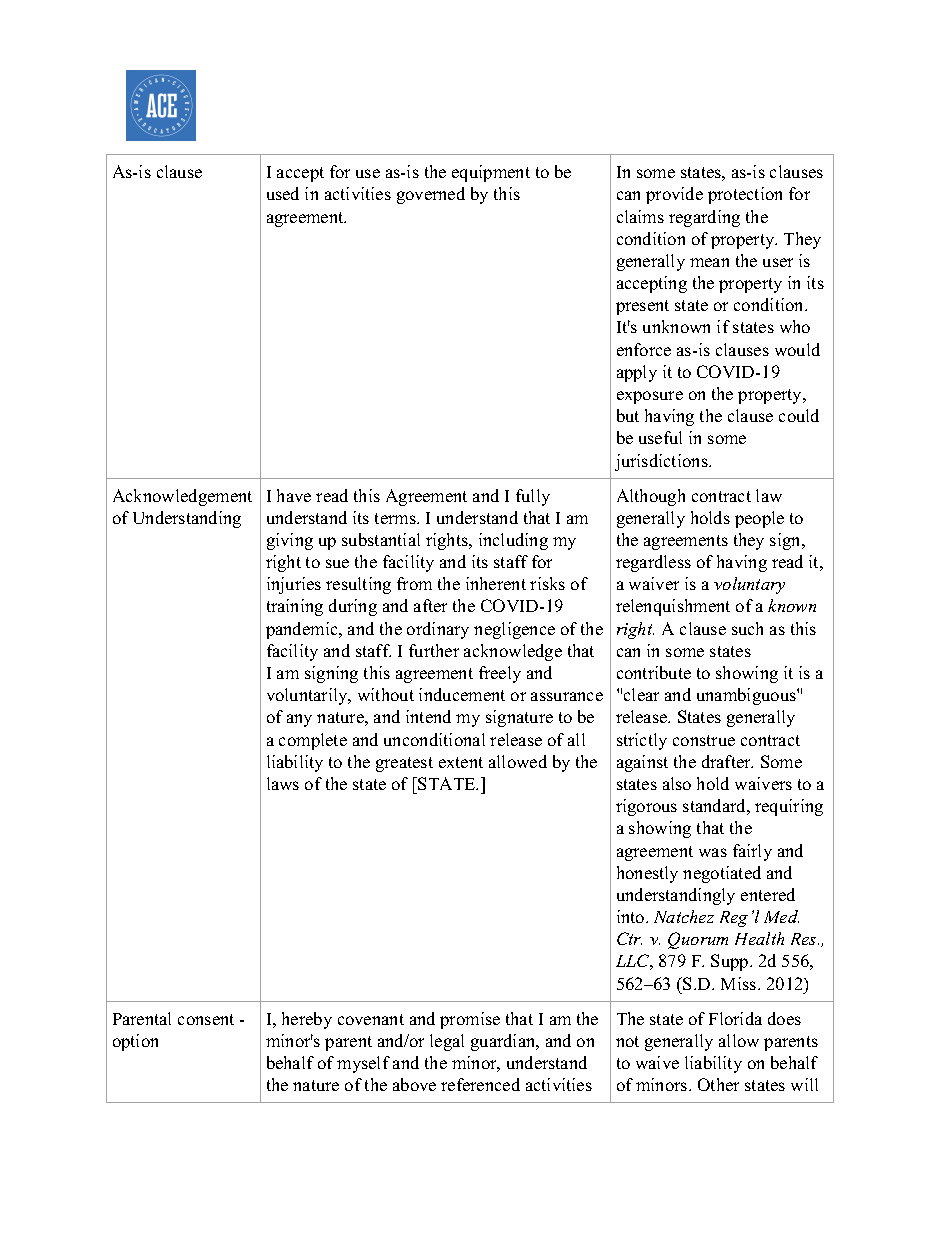 This image has height=1233, width=952. Describe the element at coordinates (294, 495) in the image. I see `have` at that location.
